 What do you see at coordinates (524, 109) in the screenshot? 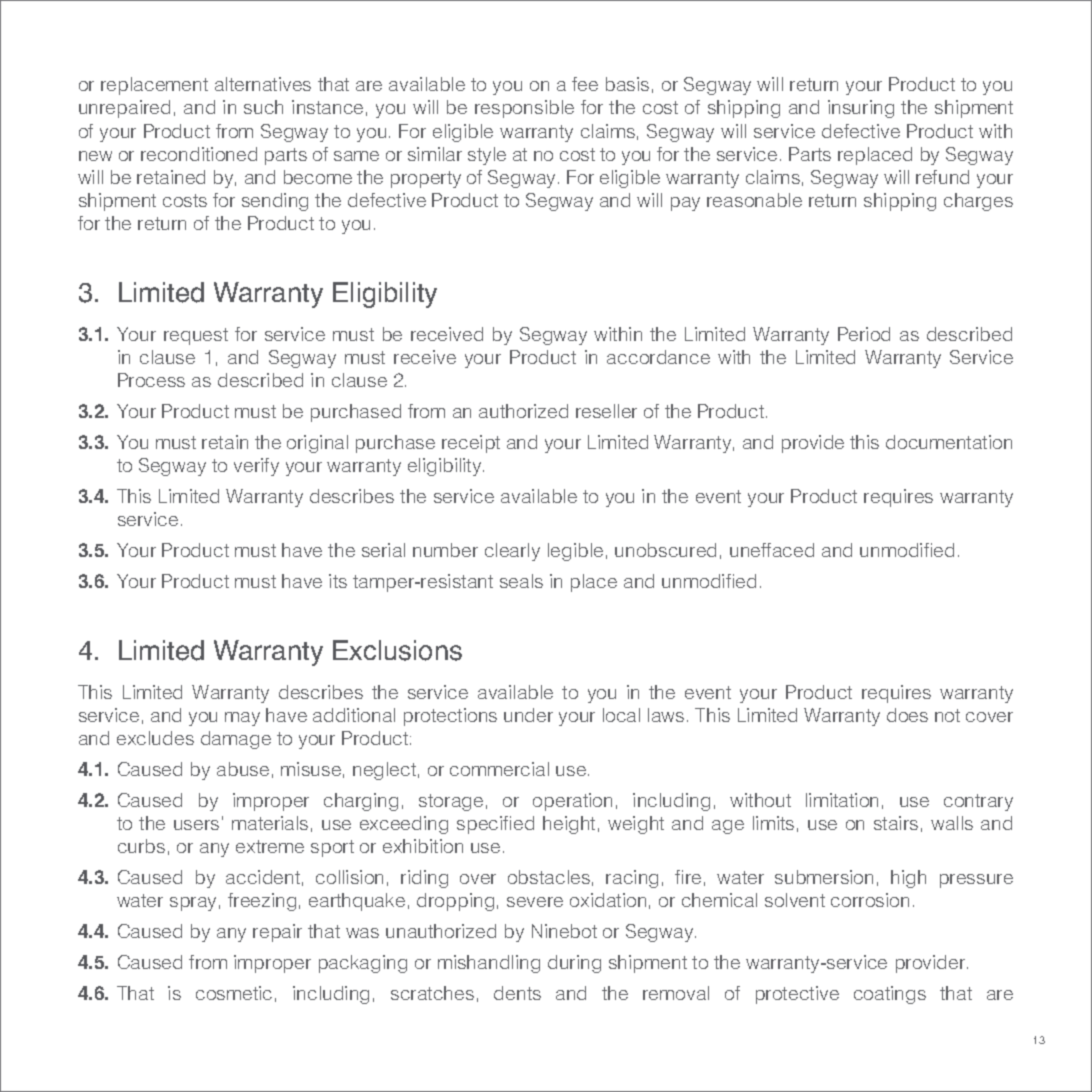
I see `responsible` at bounding box center [524, 109].
